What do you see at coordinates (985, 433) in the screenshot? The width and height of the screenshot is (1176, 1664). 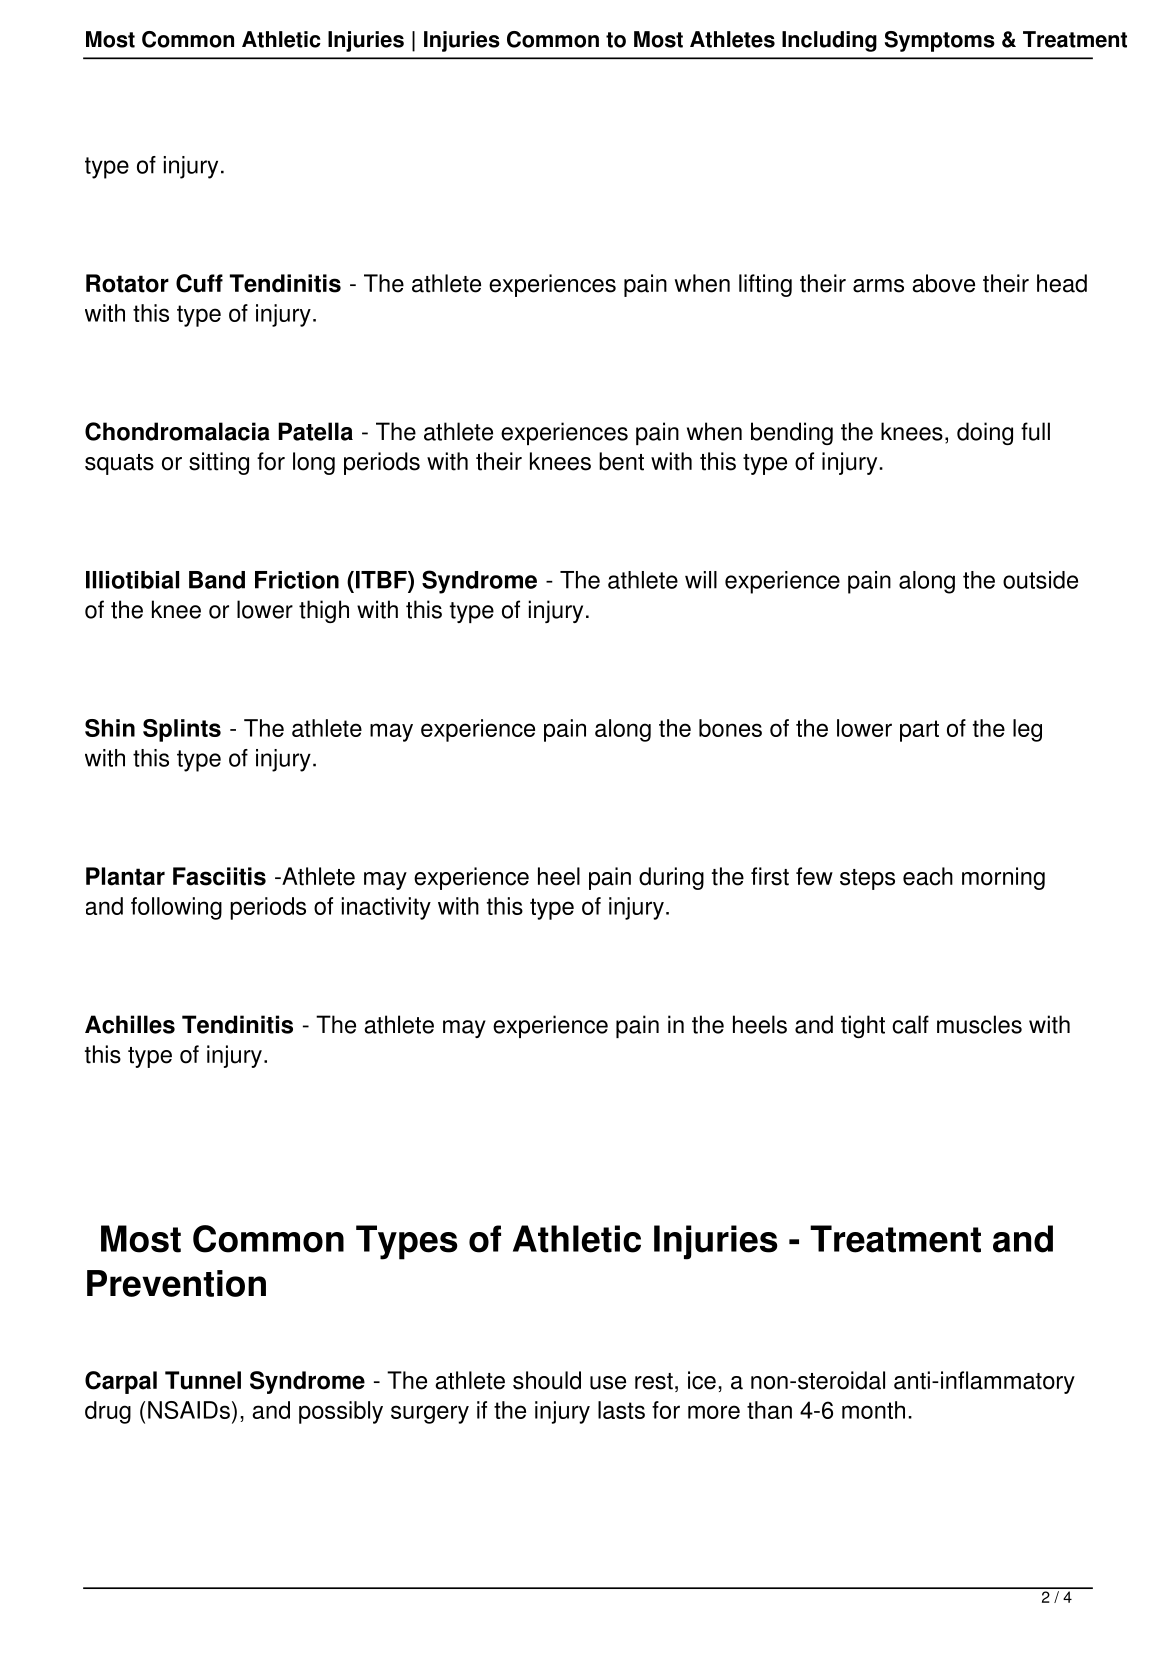 I see `doing` at bounding box center [985, 433].
